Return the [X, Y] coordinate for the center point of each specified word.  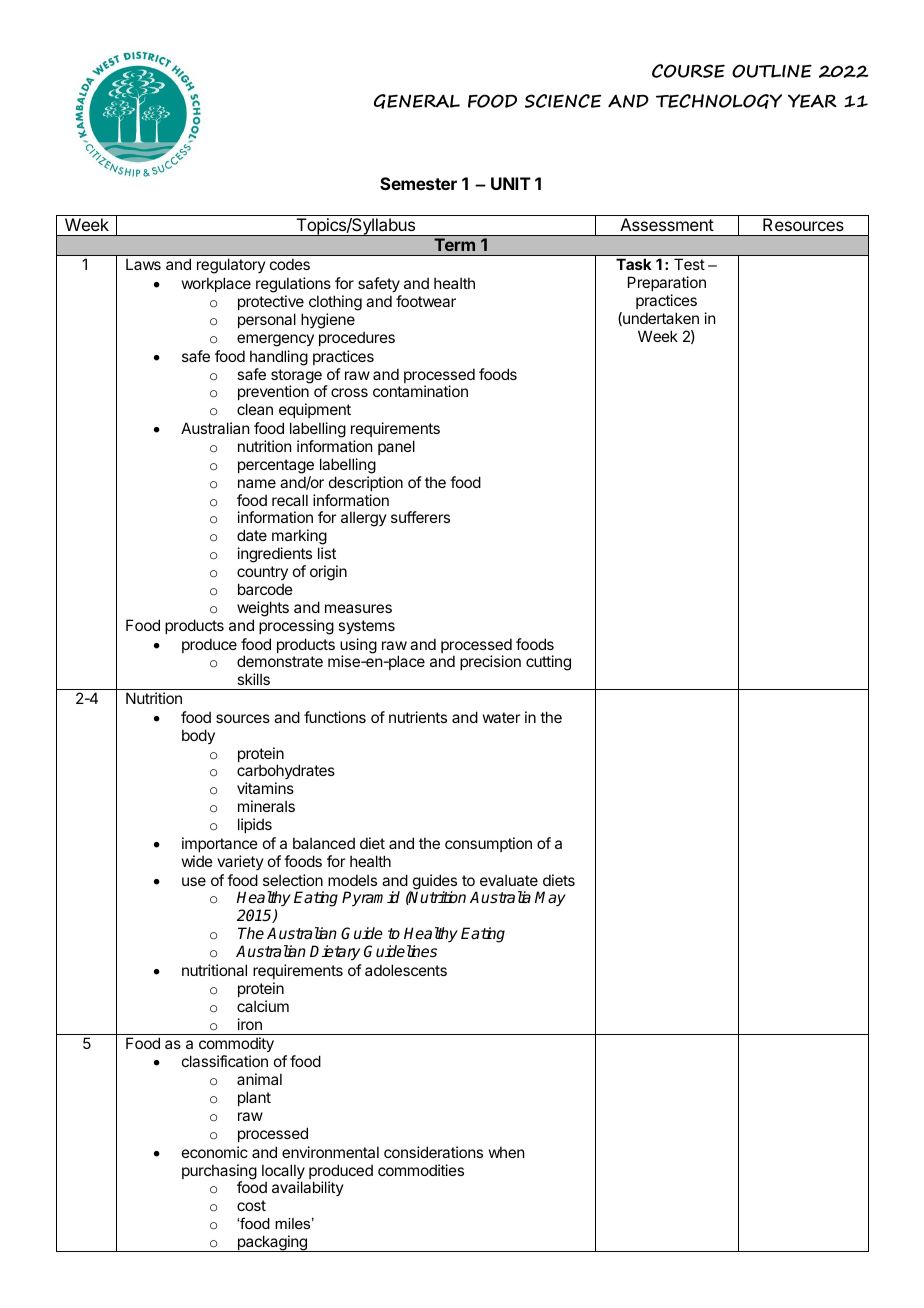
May [550, 899]
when [506, 1152]
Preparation [667, 283]
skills [253, 679]
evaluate [509, 880]
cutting [548, 663]
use [194, 881]
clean [255, 409]
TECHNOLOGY [719, 101]
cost [251, 1205]
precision [490, 662]
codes [290, 264]
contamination [420, 391]
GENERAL [417, 101]
